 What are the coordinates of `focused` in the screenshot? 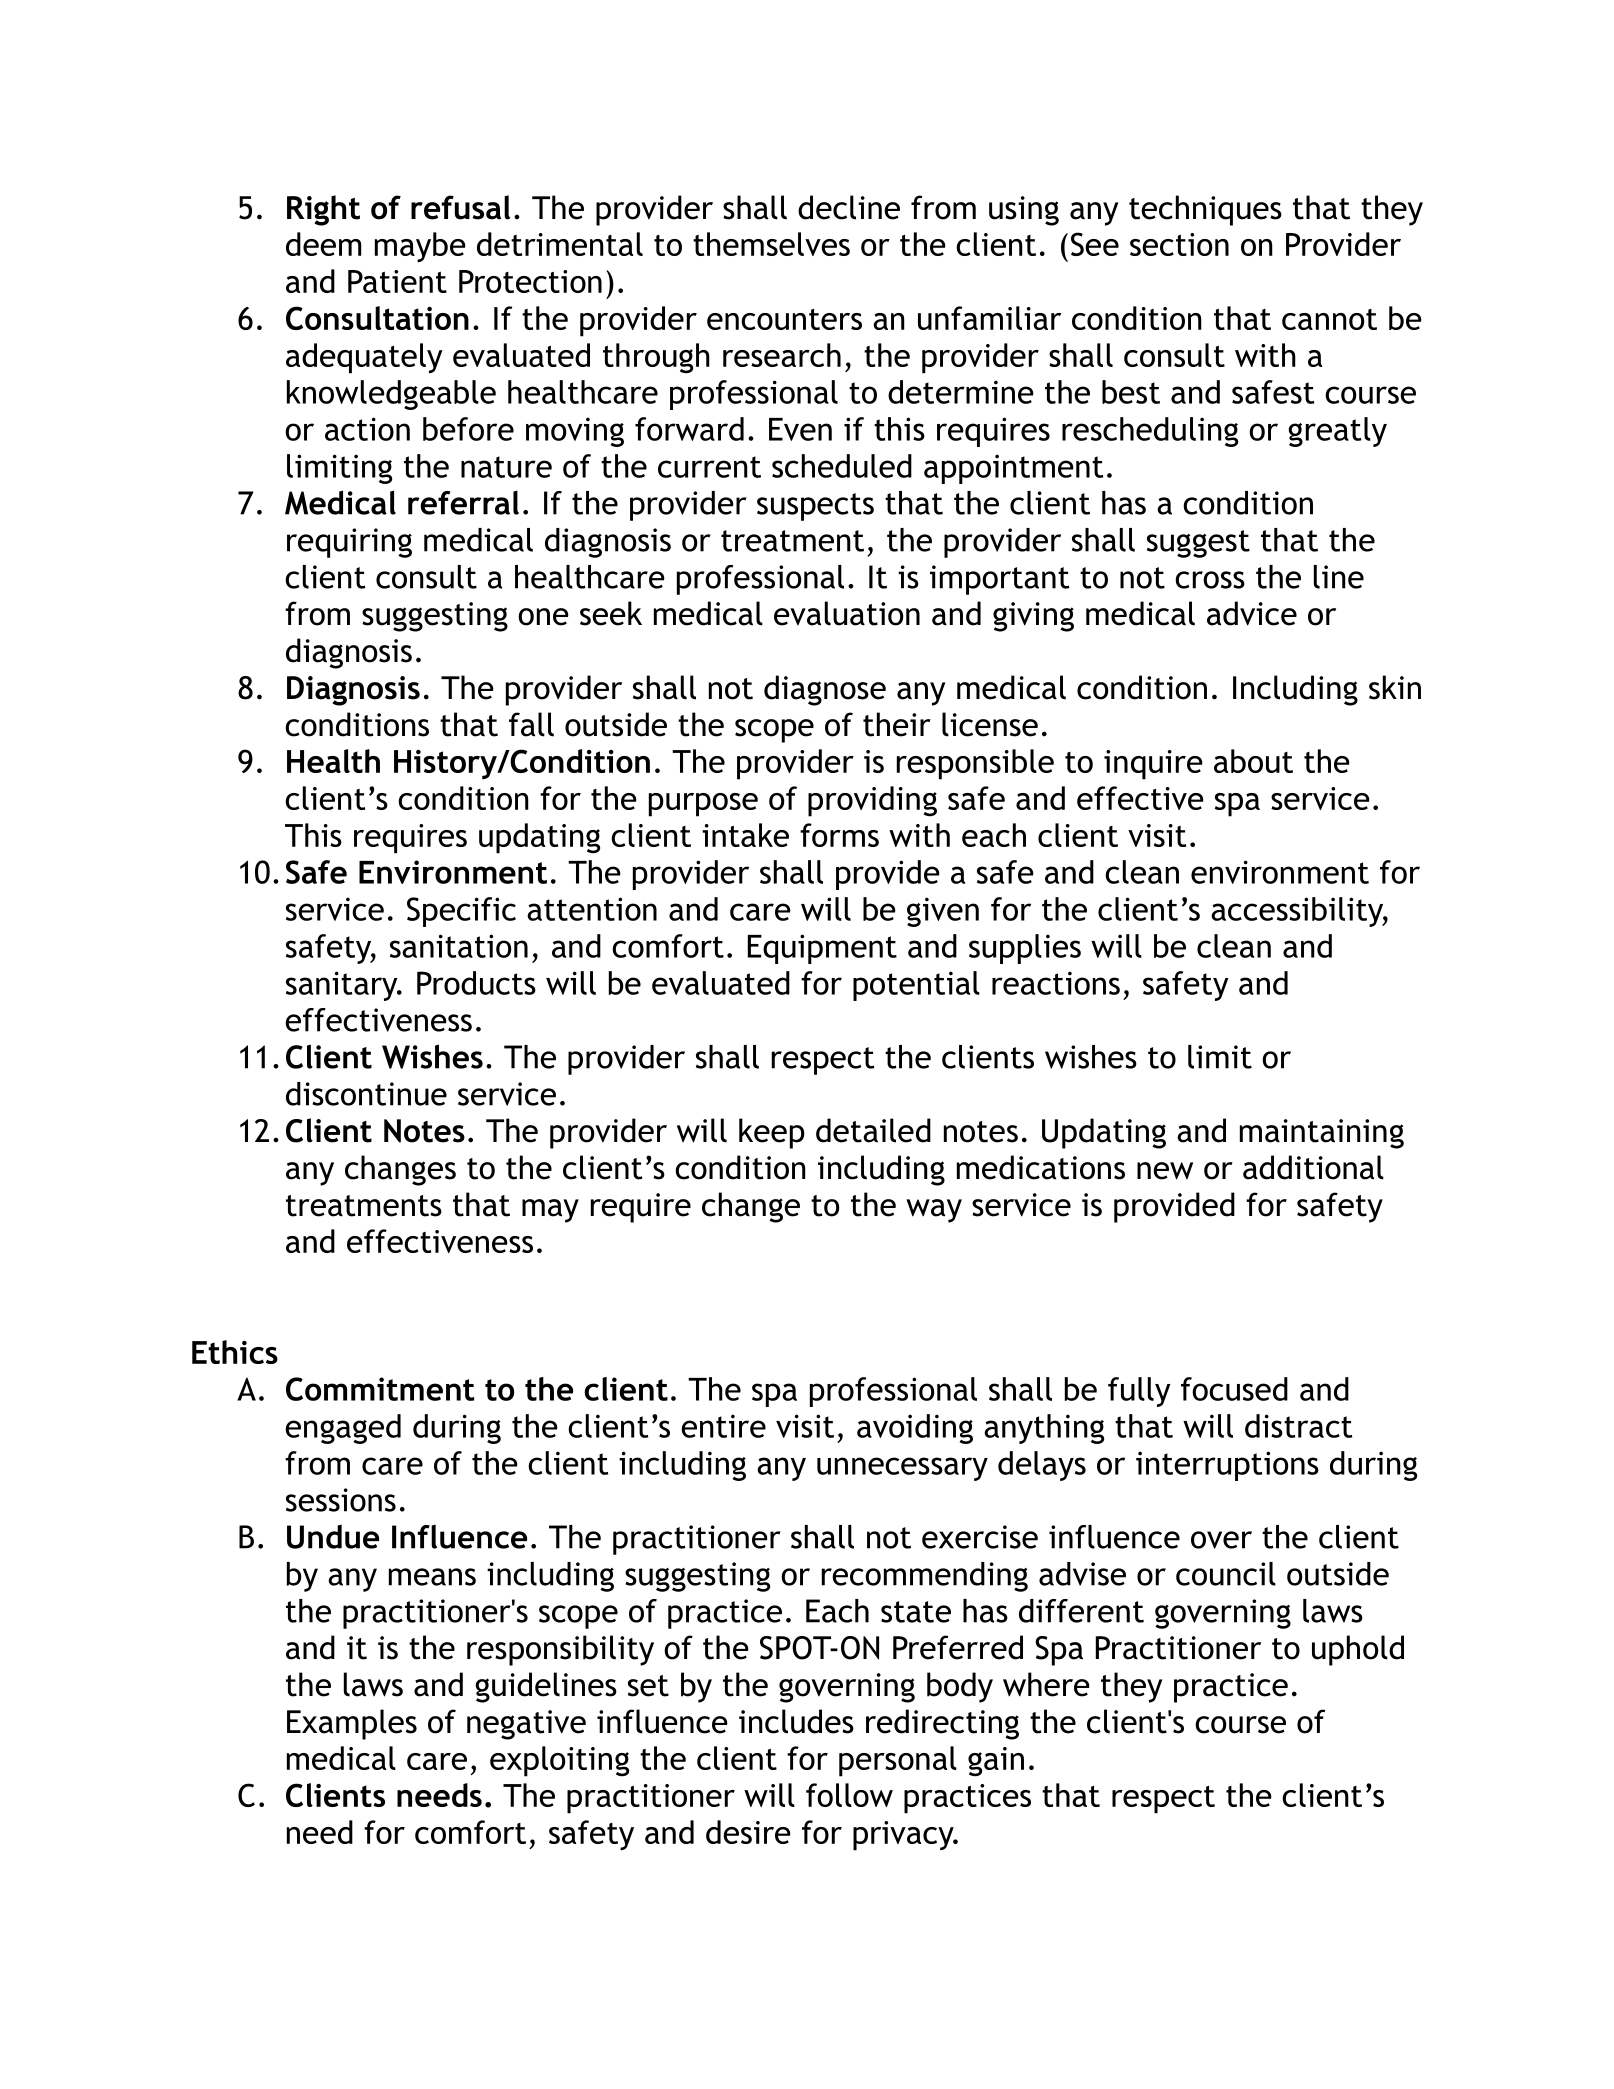 It's located at (1234, 1389).
